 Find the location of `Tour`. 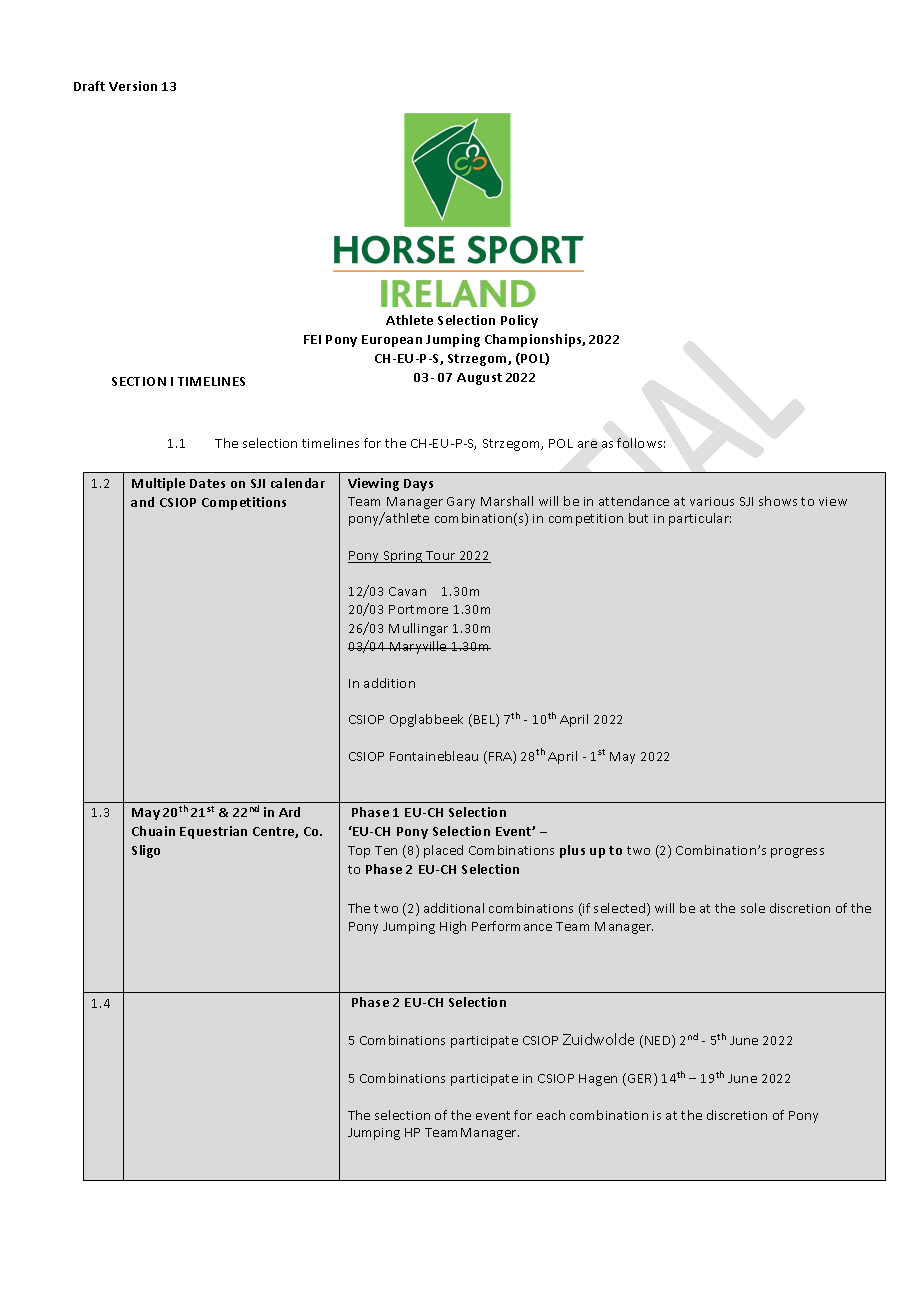

Tour is located at coordinates (441, 557).
